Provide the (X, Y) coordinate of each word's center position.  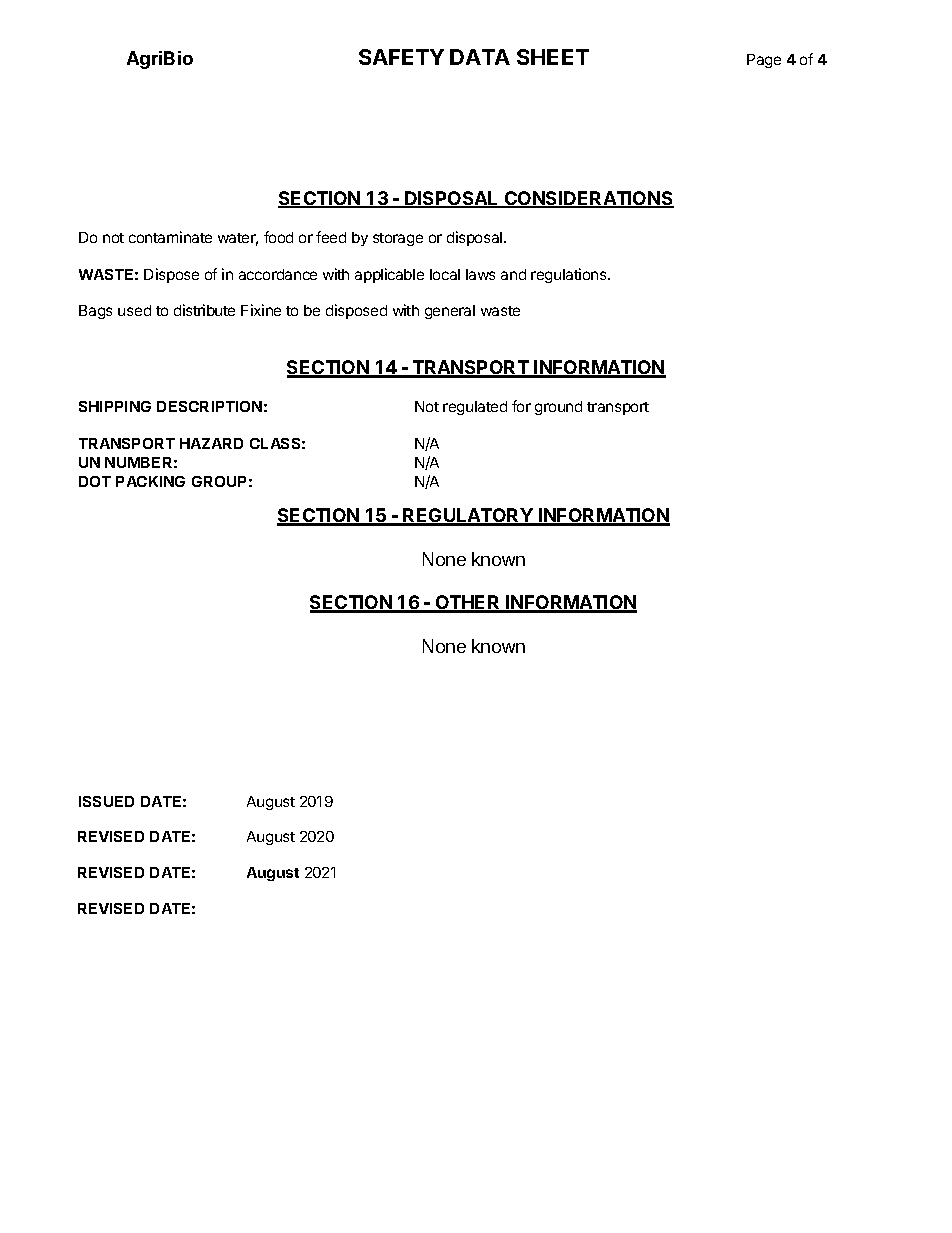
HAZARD (211, 443)
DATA (480, 57)
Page (764, 61)
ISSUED (106, 801)
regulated (475, 408)
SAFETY (401, 57)
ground (558, 408)
